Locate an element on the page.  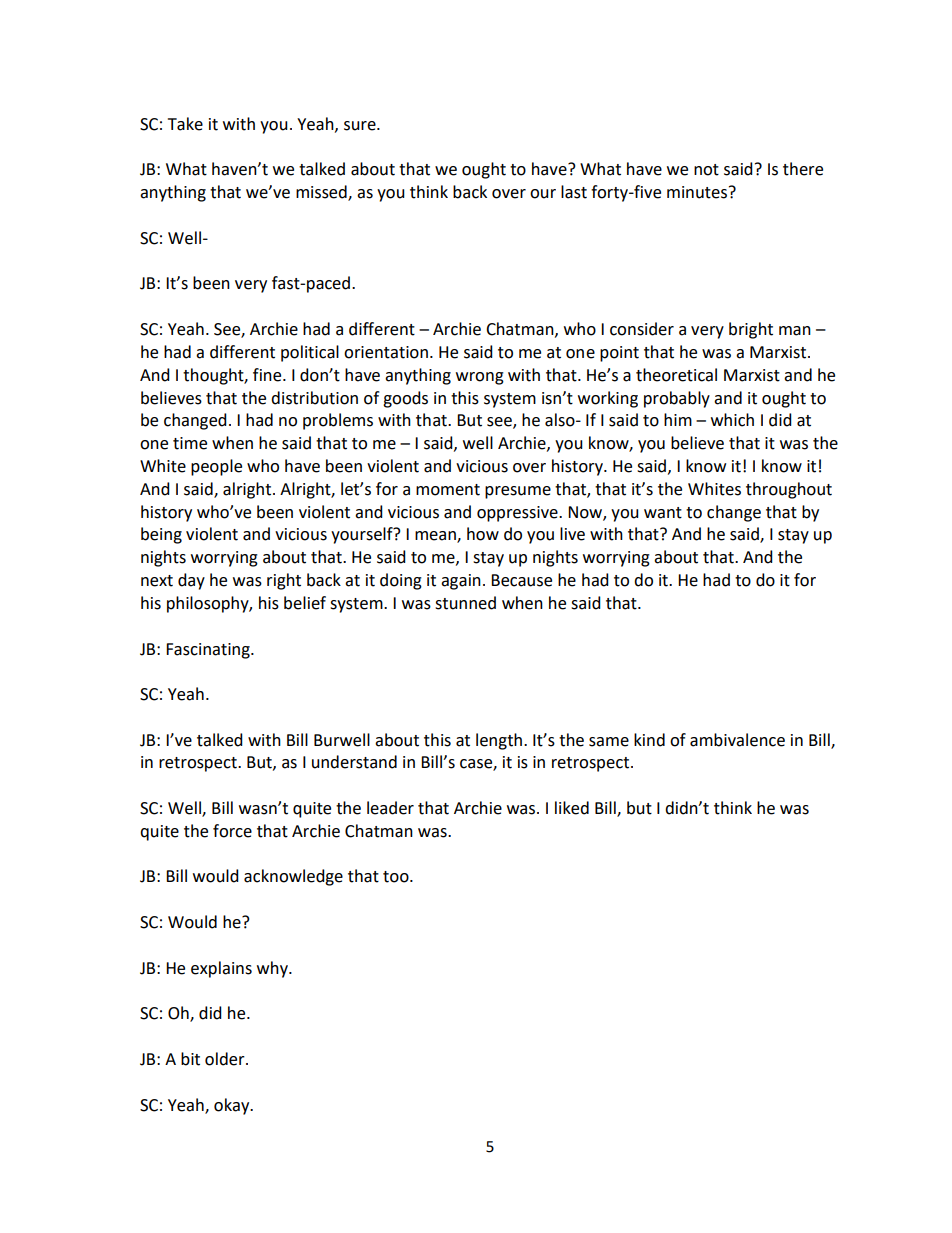
liked is located at coordinates (572, 808).
